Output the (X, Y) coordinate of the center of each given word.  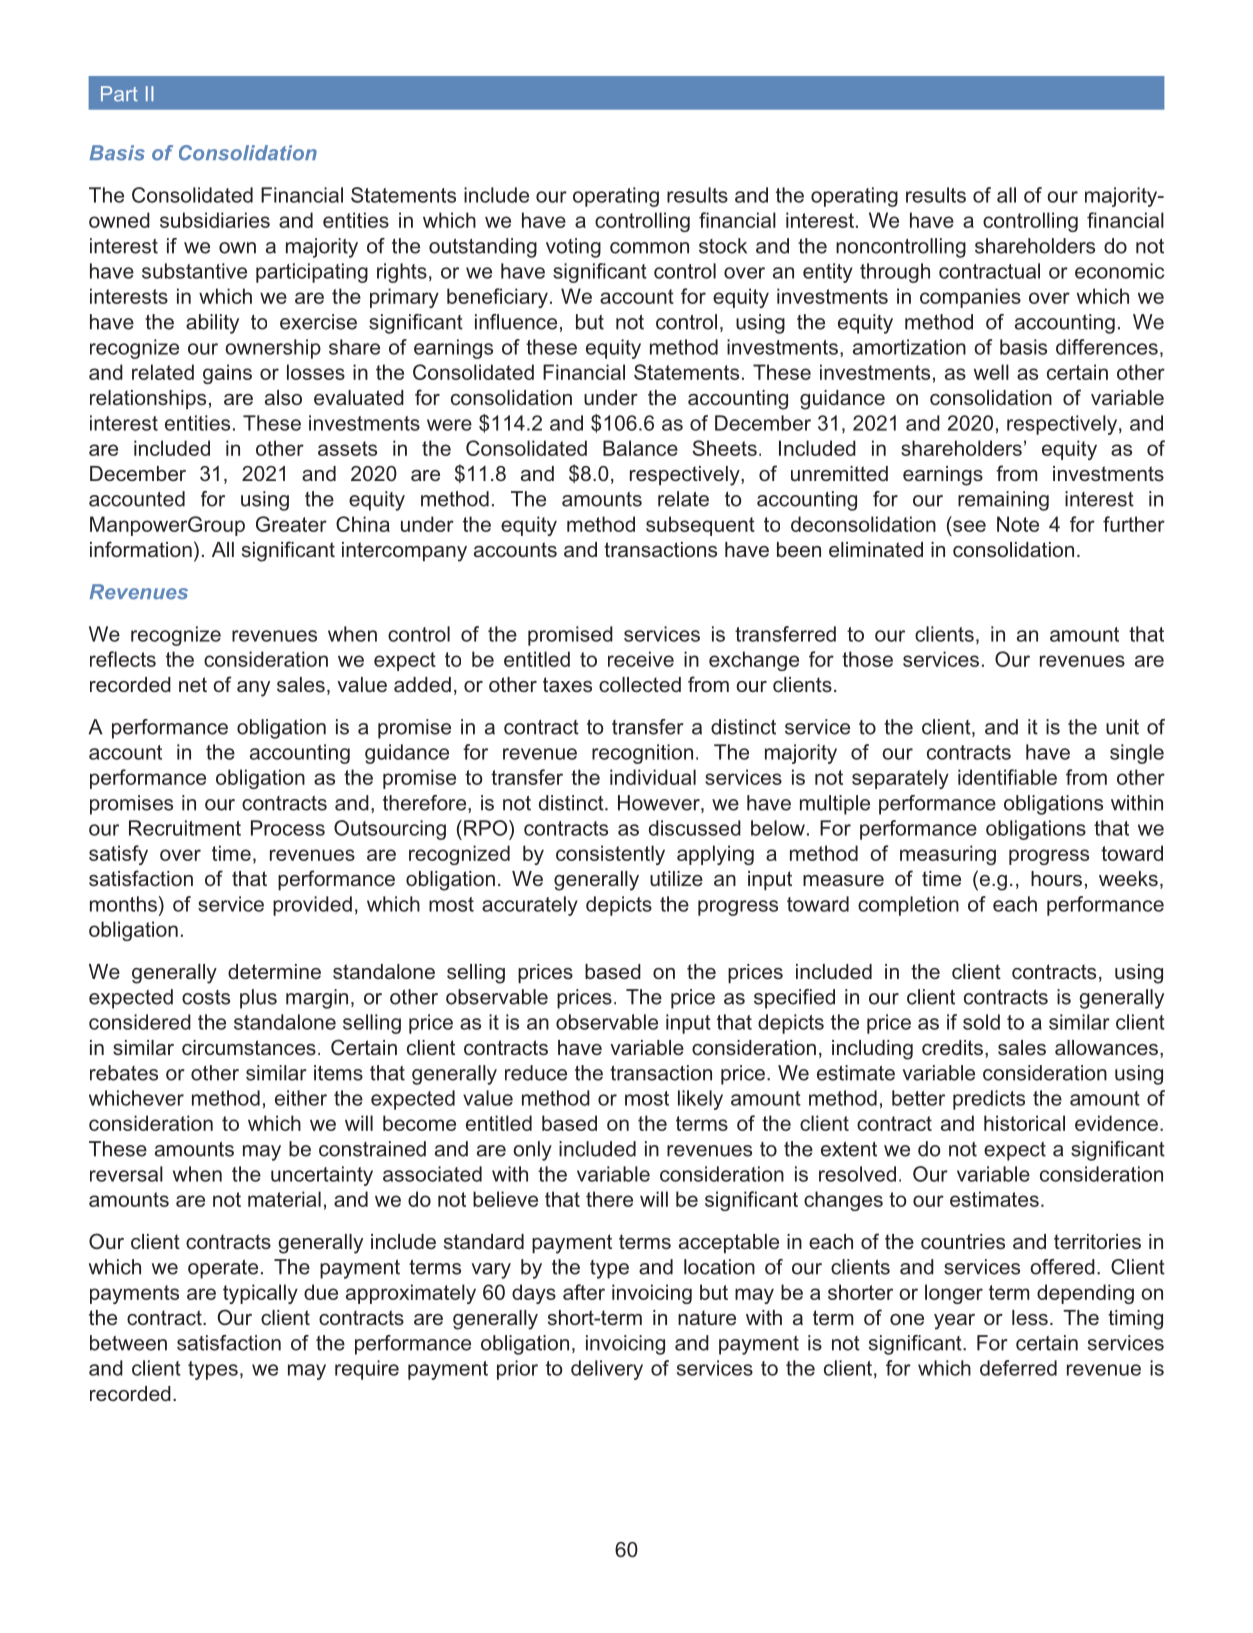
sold (981, 1022)
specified (794, 999)
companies (970, 298)
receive (641, 659)
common (649, 248)
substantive (194, 271)
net (193, 684)
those (867, 659)
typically (260, 1294)
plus (258, 999)
